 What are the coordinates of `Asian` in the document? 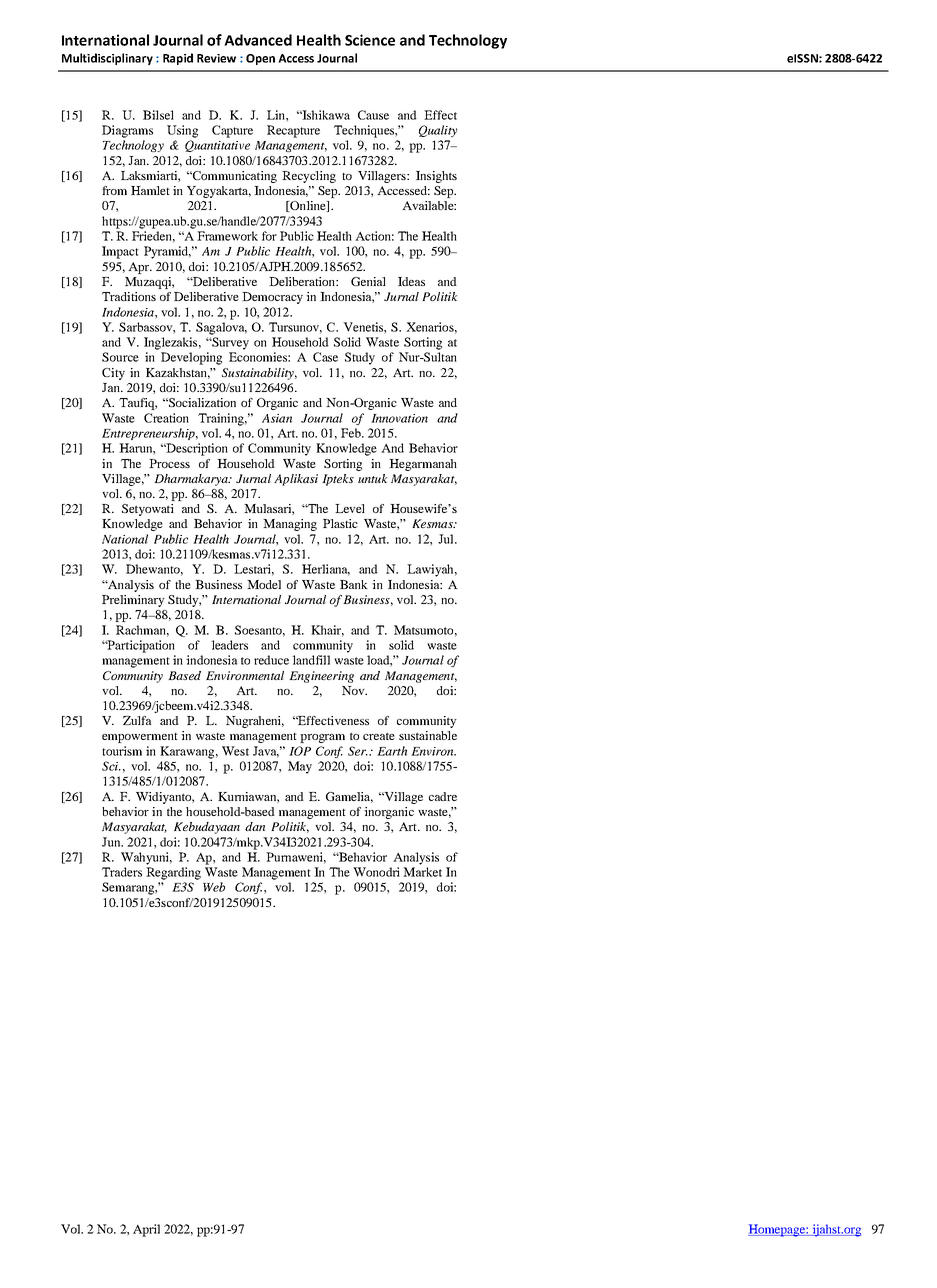 It's located at (277, 418).
